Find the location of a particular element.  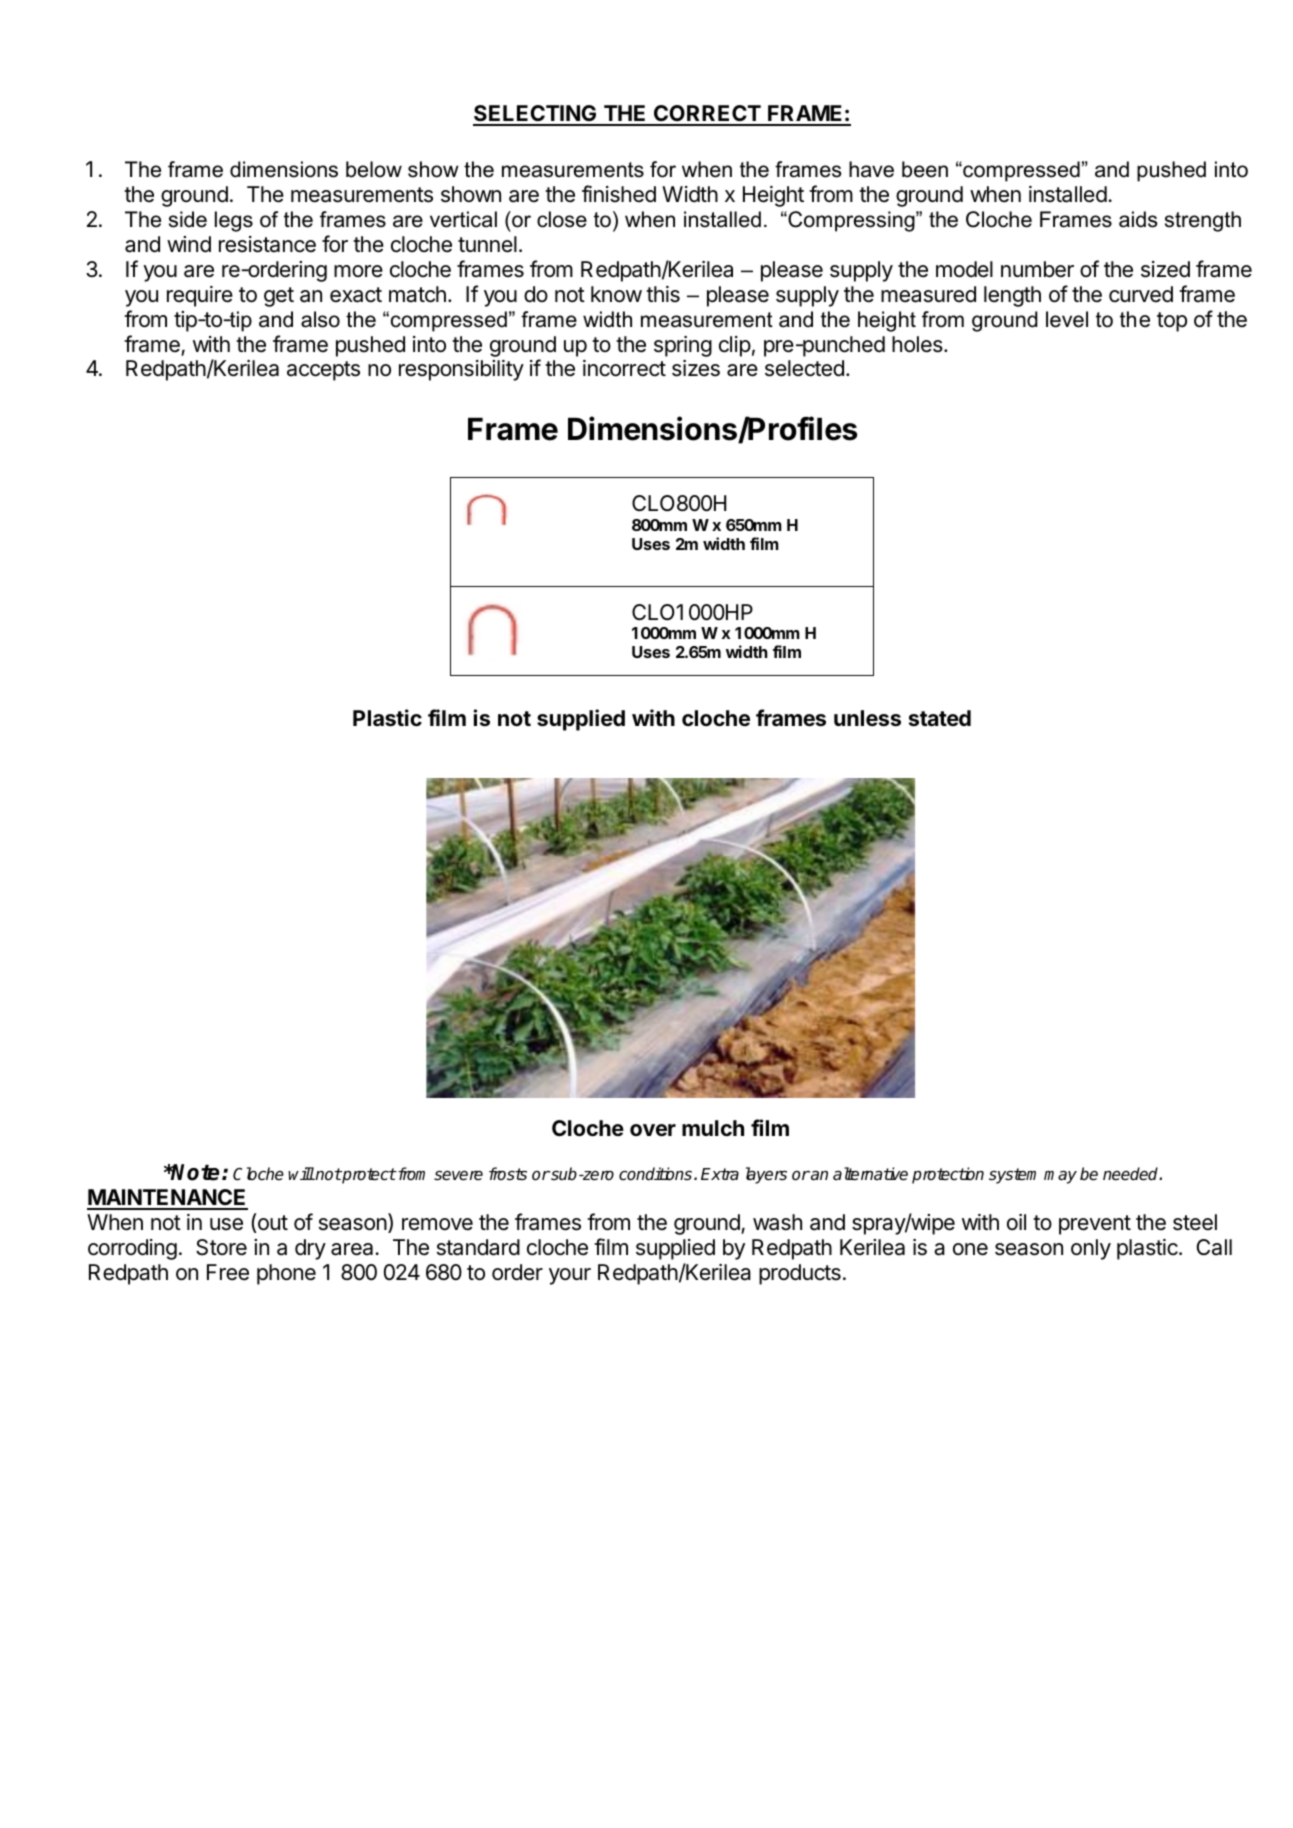

finished is located at coordinates (619, 194).
